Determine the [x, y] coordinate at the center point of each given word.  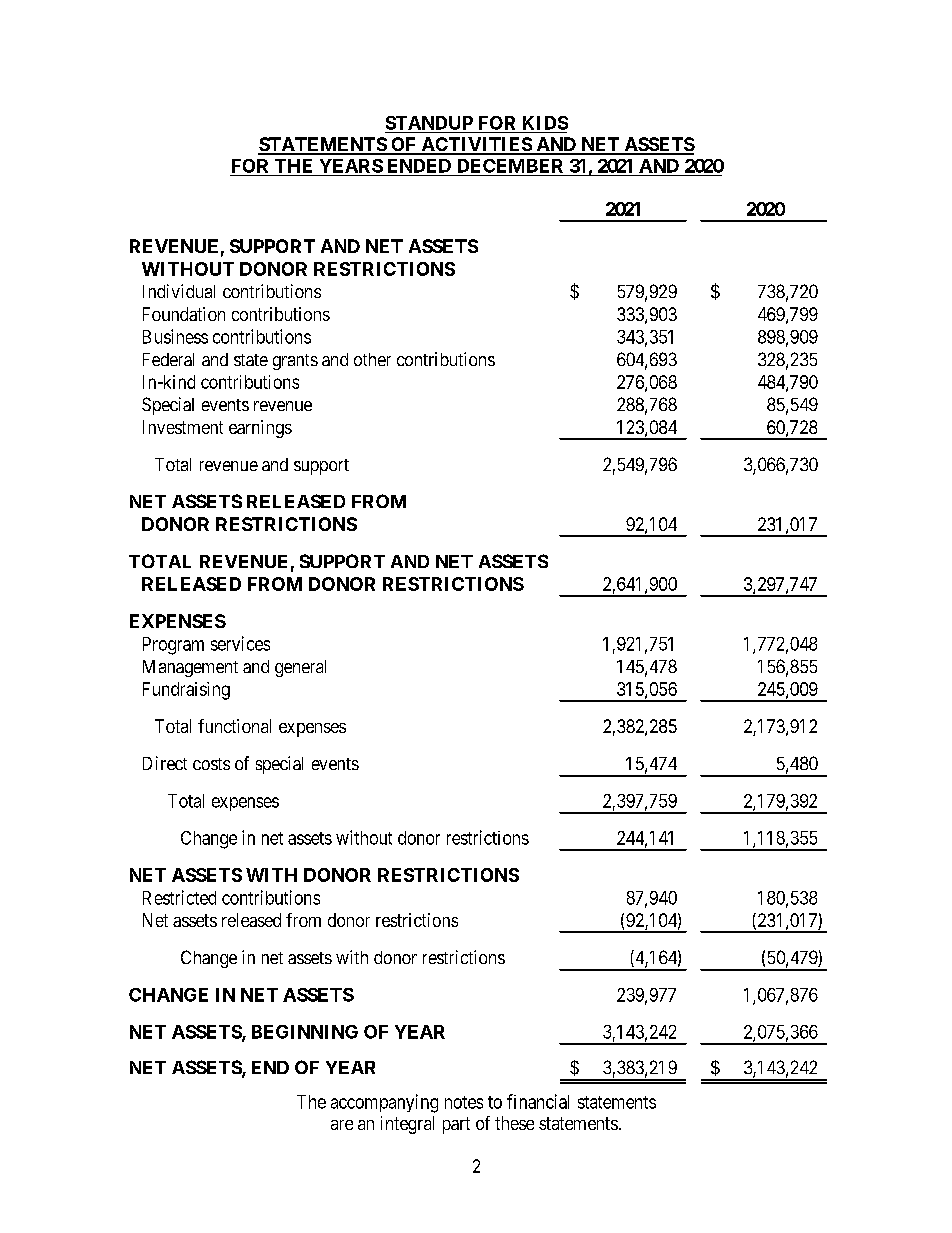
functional [234, 726]
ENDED [419, 166]
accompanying [384, 1103]
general [300, 668]
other [372, 359]
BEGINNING [305, 1032]
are [342, 1125]
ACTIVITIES [476, 145]
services [240, 643]
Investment [183, 427]
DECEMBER [510, 166]
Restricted [179, 897]
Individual [179, 291]
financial [538, 1101]
